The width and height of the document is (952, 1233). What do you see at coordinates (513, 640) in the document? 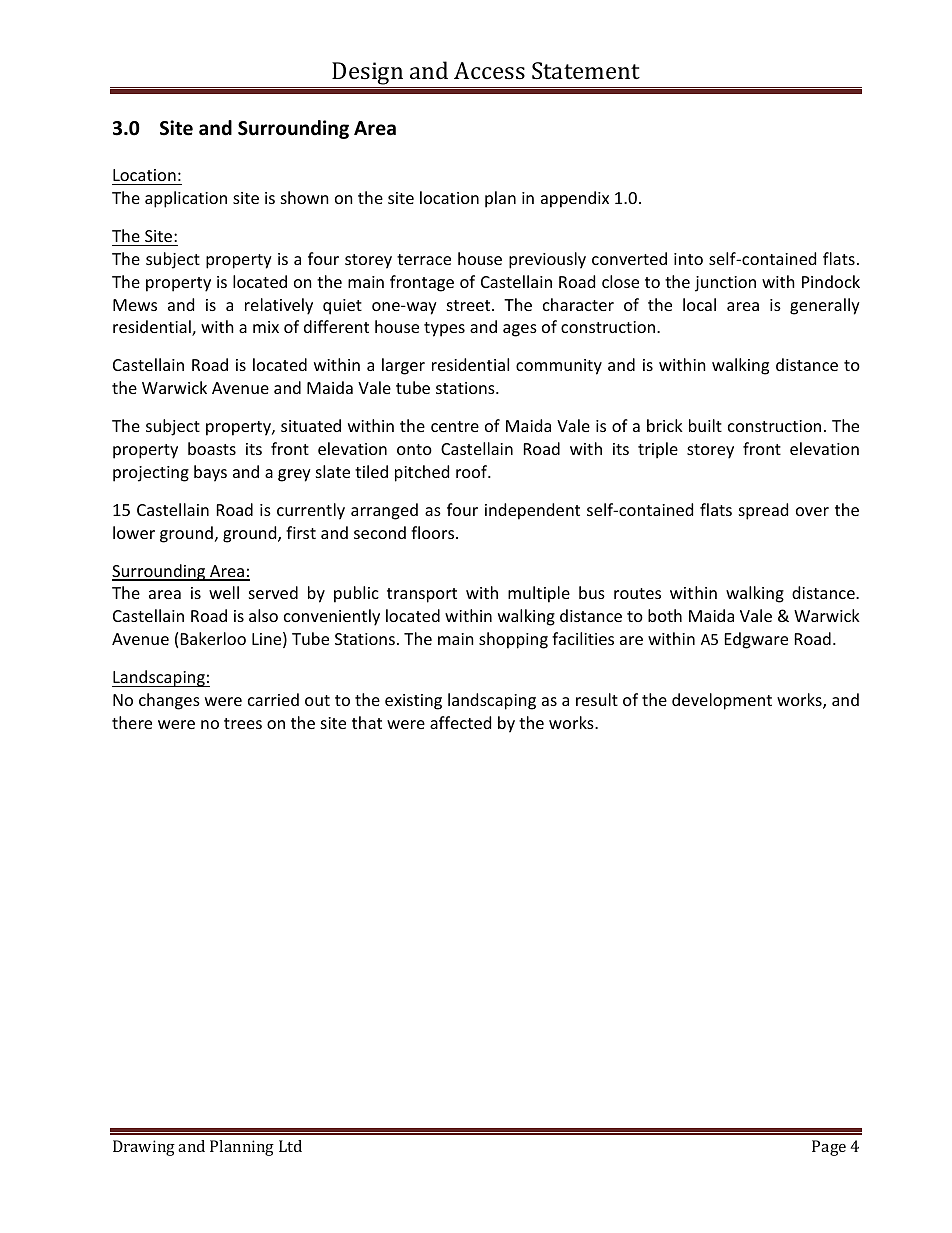
I see `shopping` at bounding box center [513, 640].
